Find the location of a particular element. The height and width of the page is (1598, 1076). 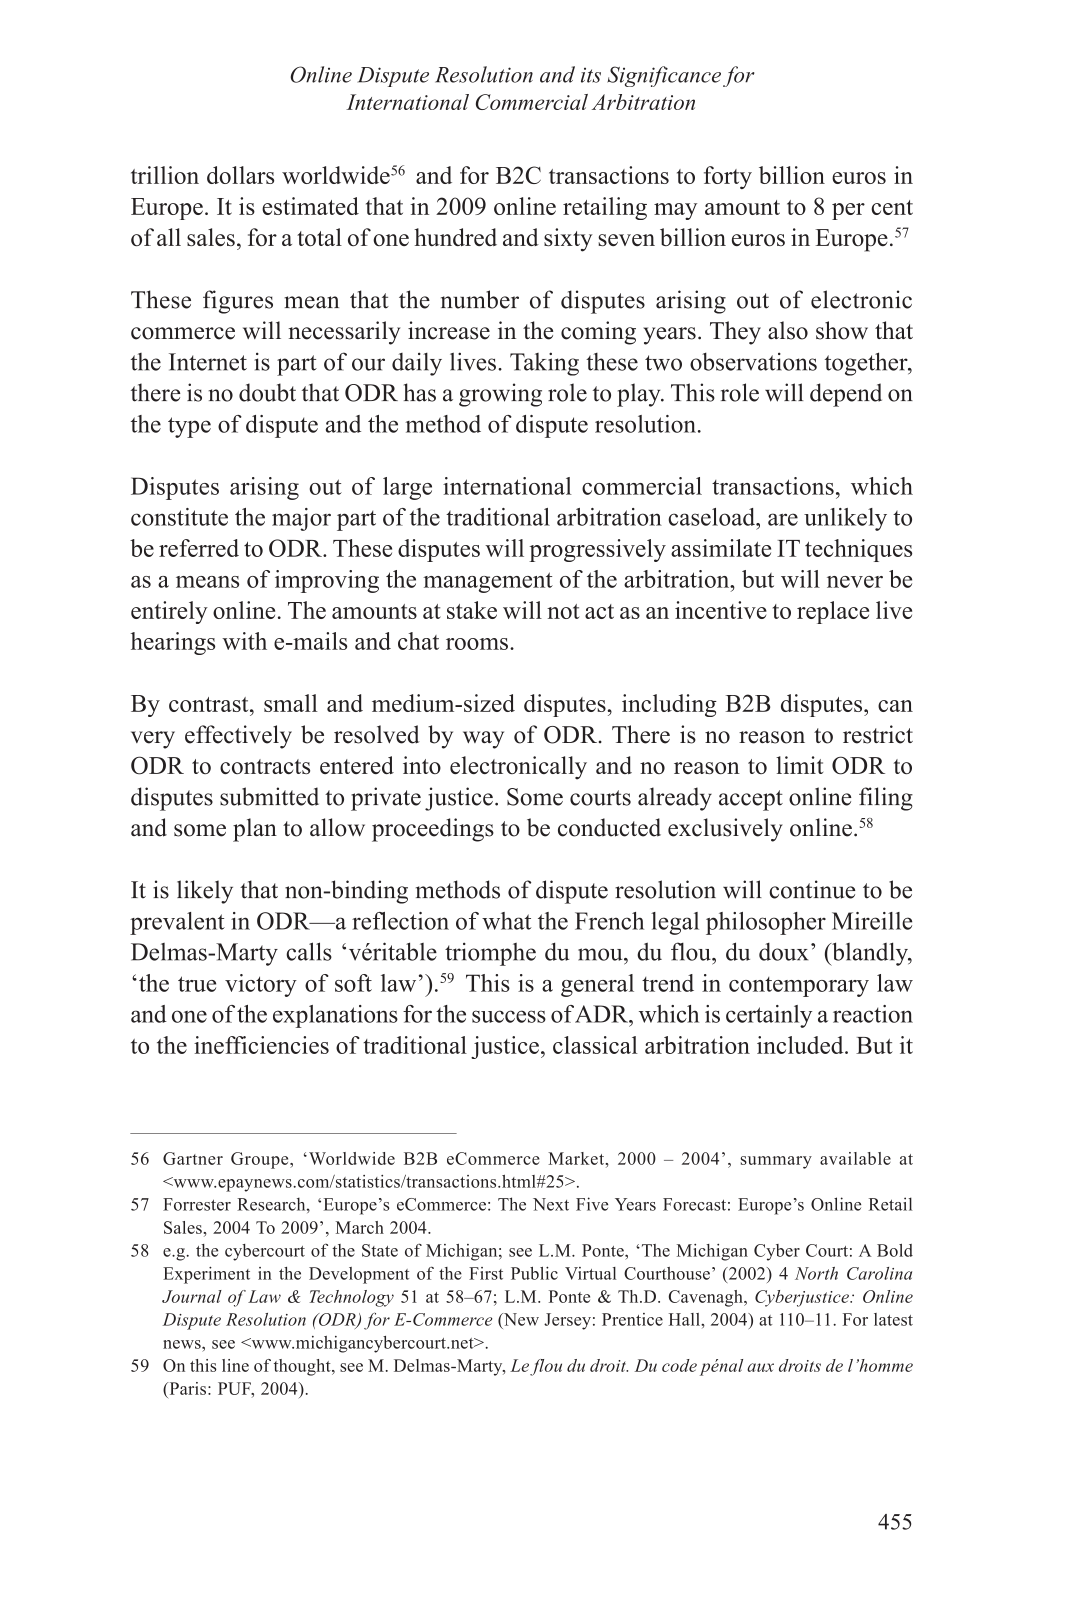

conducted is located at coordinates (609, 827).
